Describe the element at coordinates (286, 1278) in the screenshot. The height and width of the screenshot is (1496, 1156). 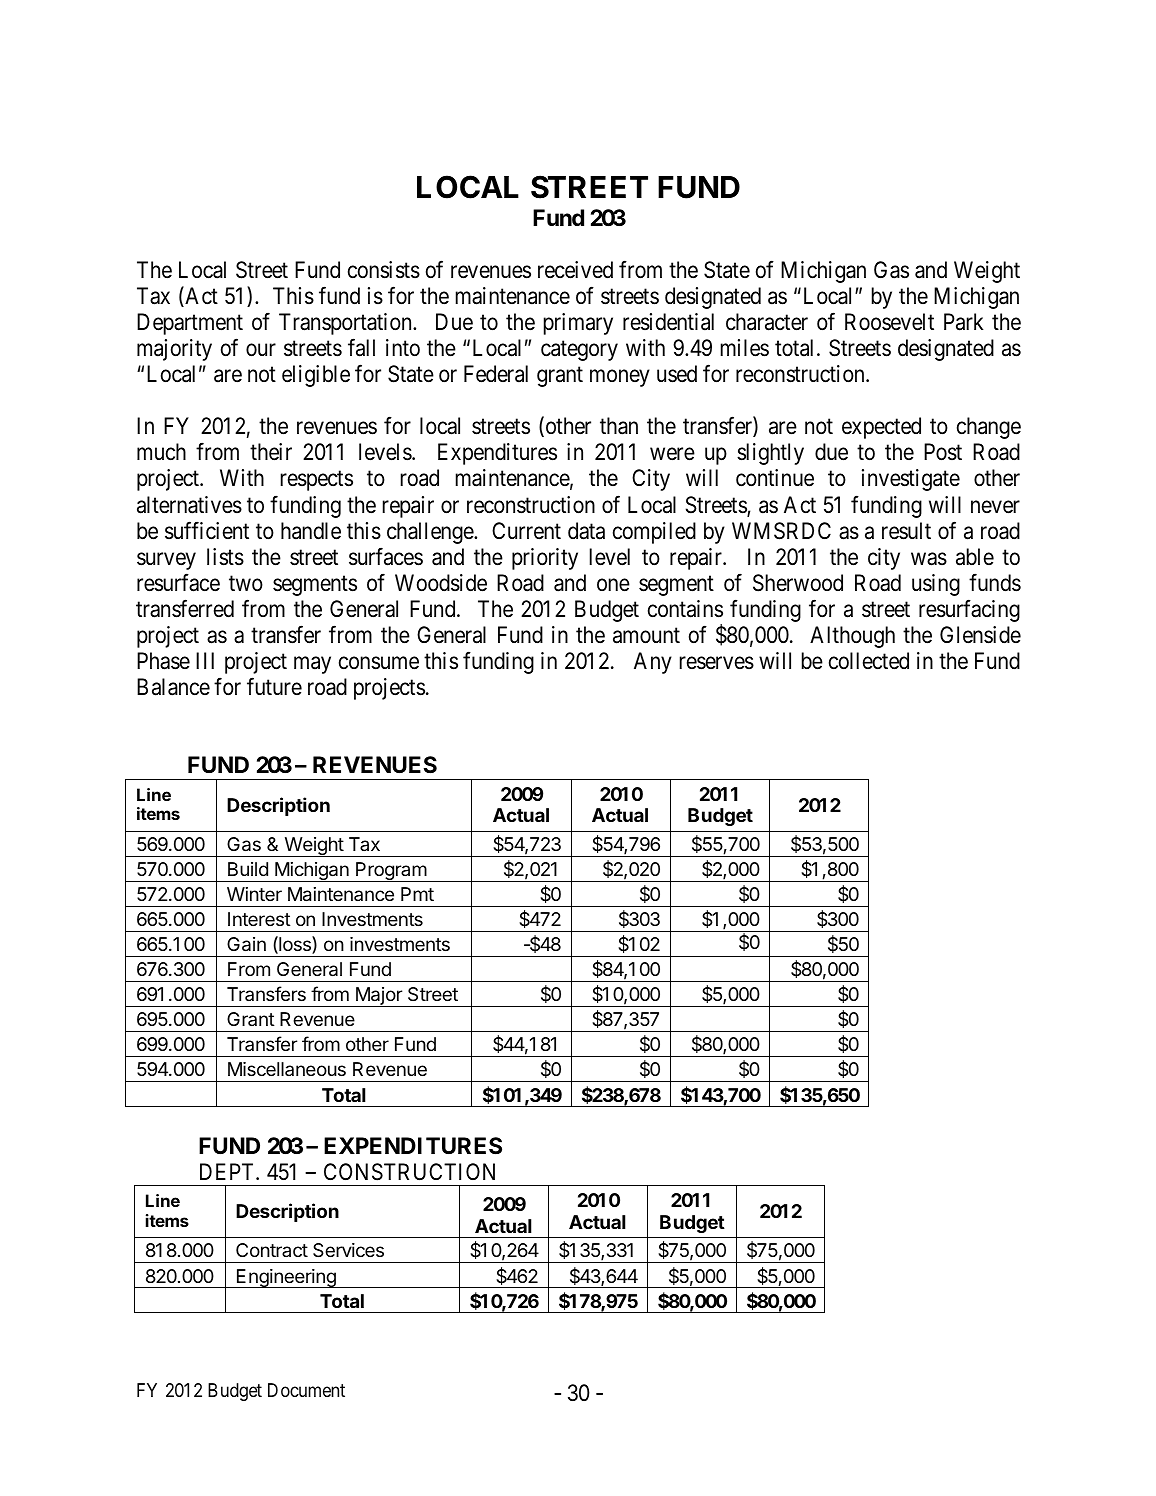
I see `Engineering` at that location.
